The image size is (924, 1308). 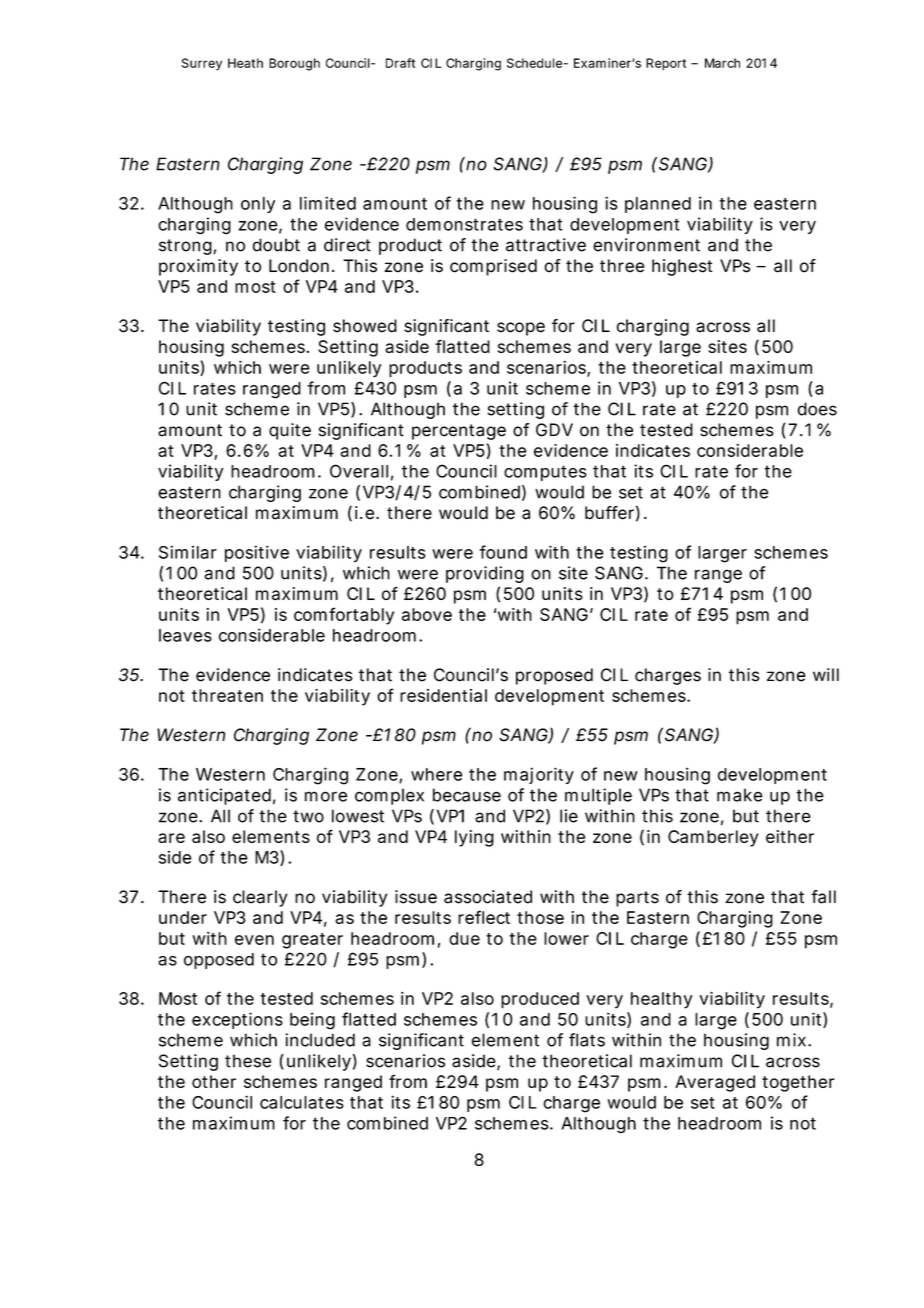 What do you see at coordinates (257, 553) in the screenshot?
I see `positive` at bounding box center [257, 553].
